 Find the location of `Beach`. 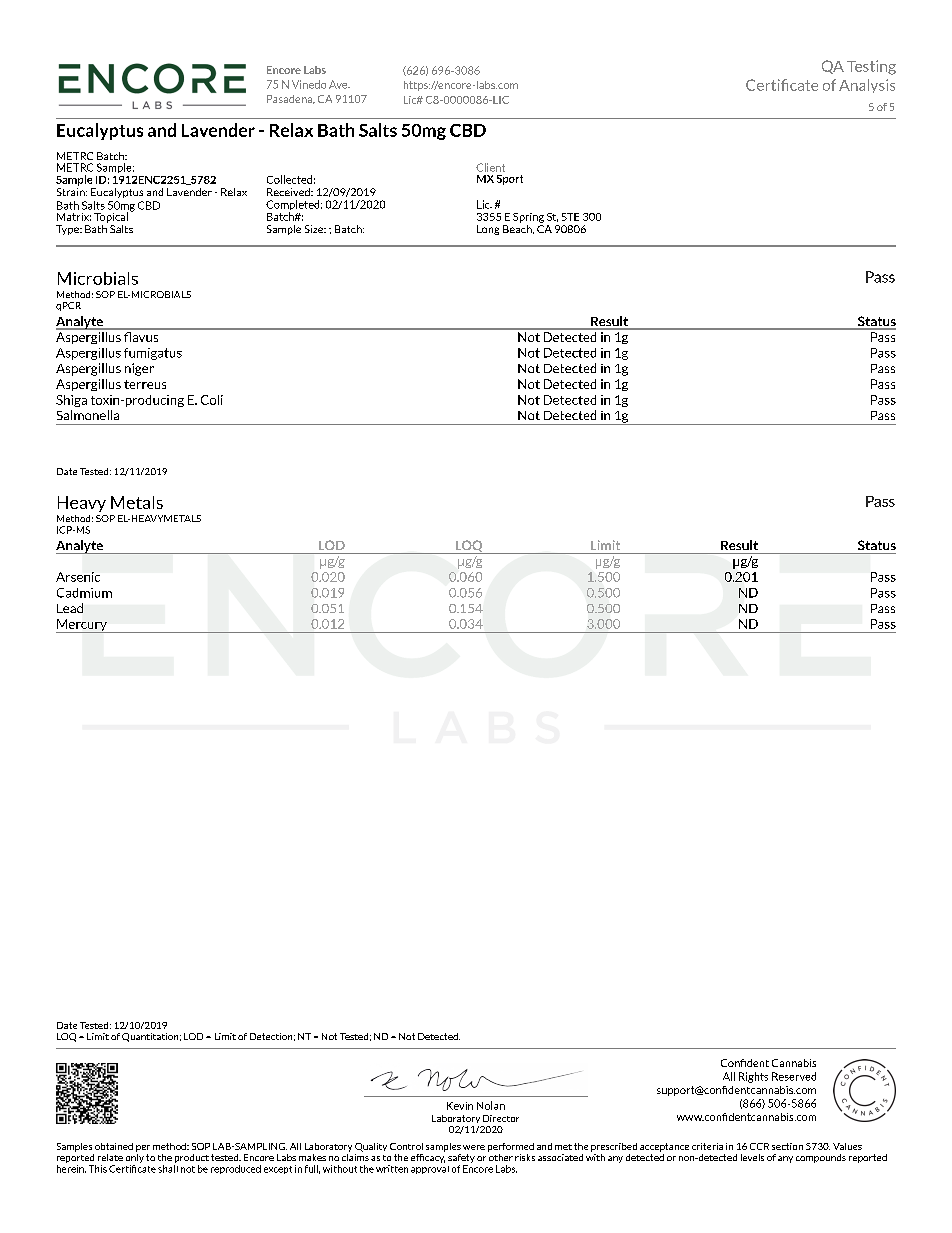

Beach is located at coordinates (518, 228).
